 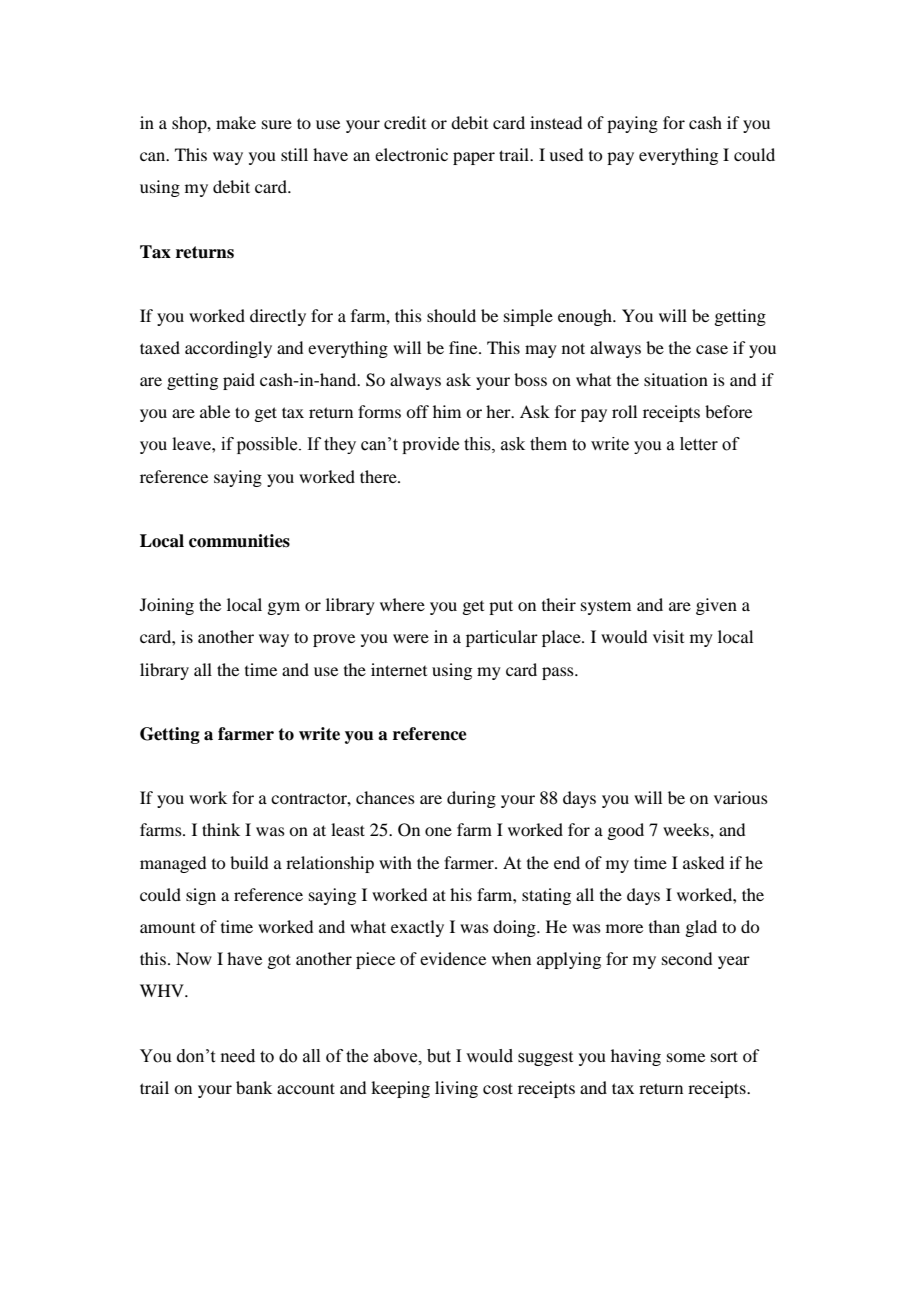 What do you see at coordinates (474, 158) in the page?
I see `paper` at bounding box center [474, 158].
